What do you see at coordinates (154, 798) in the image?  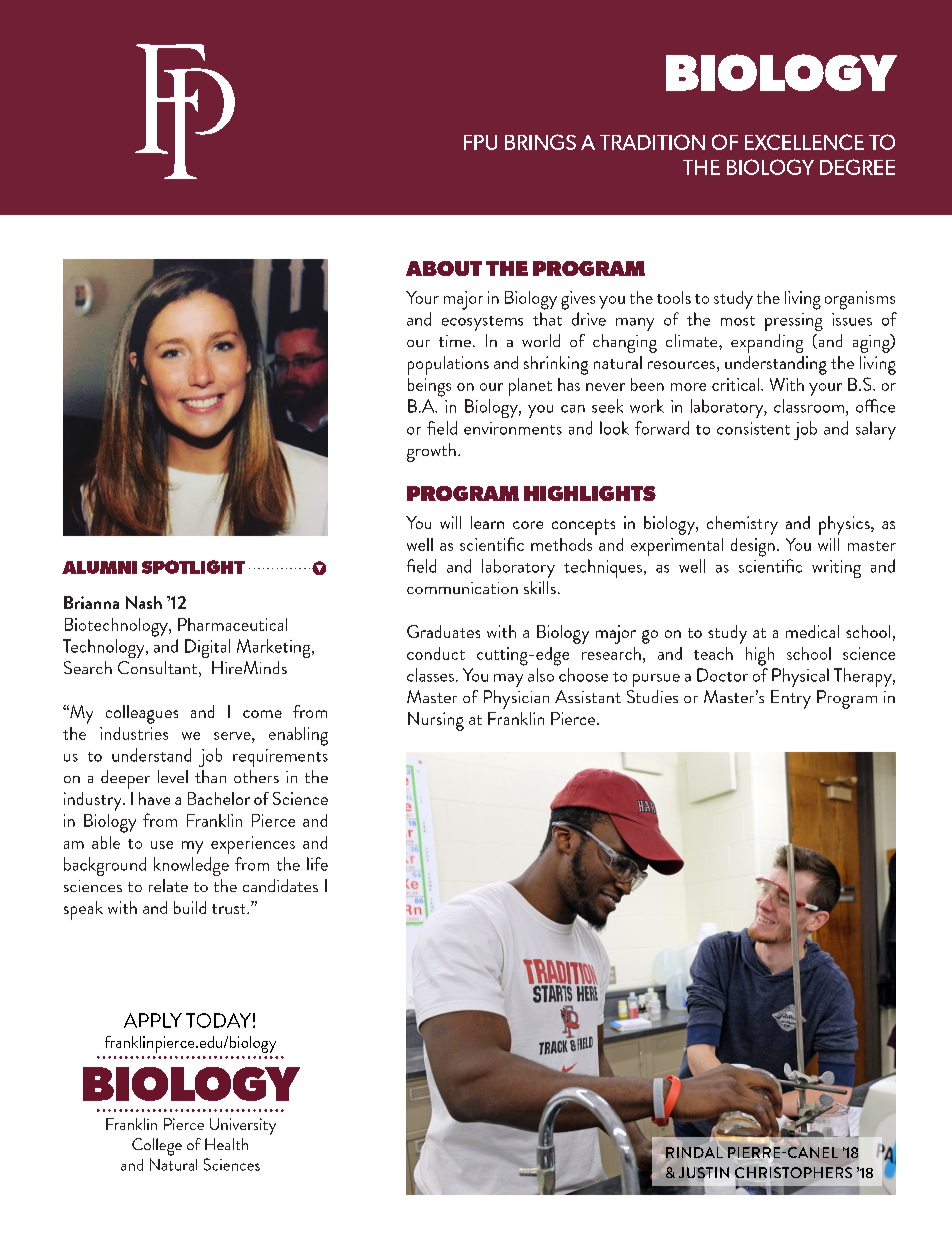 I see `have` at bounding box center [154, 798].
